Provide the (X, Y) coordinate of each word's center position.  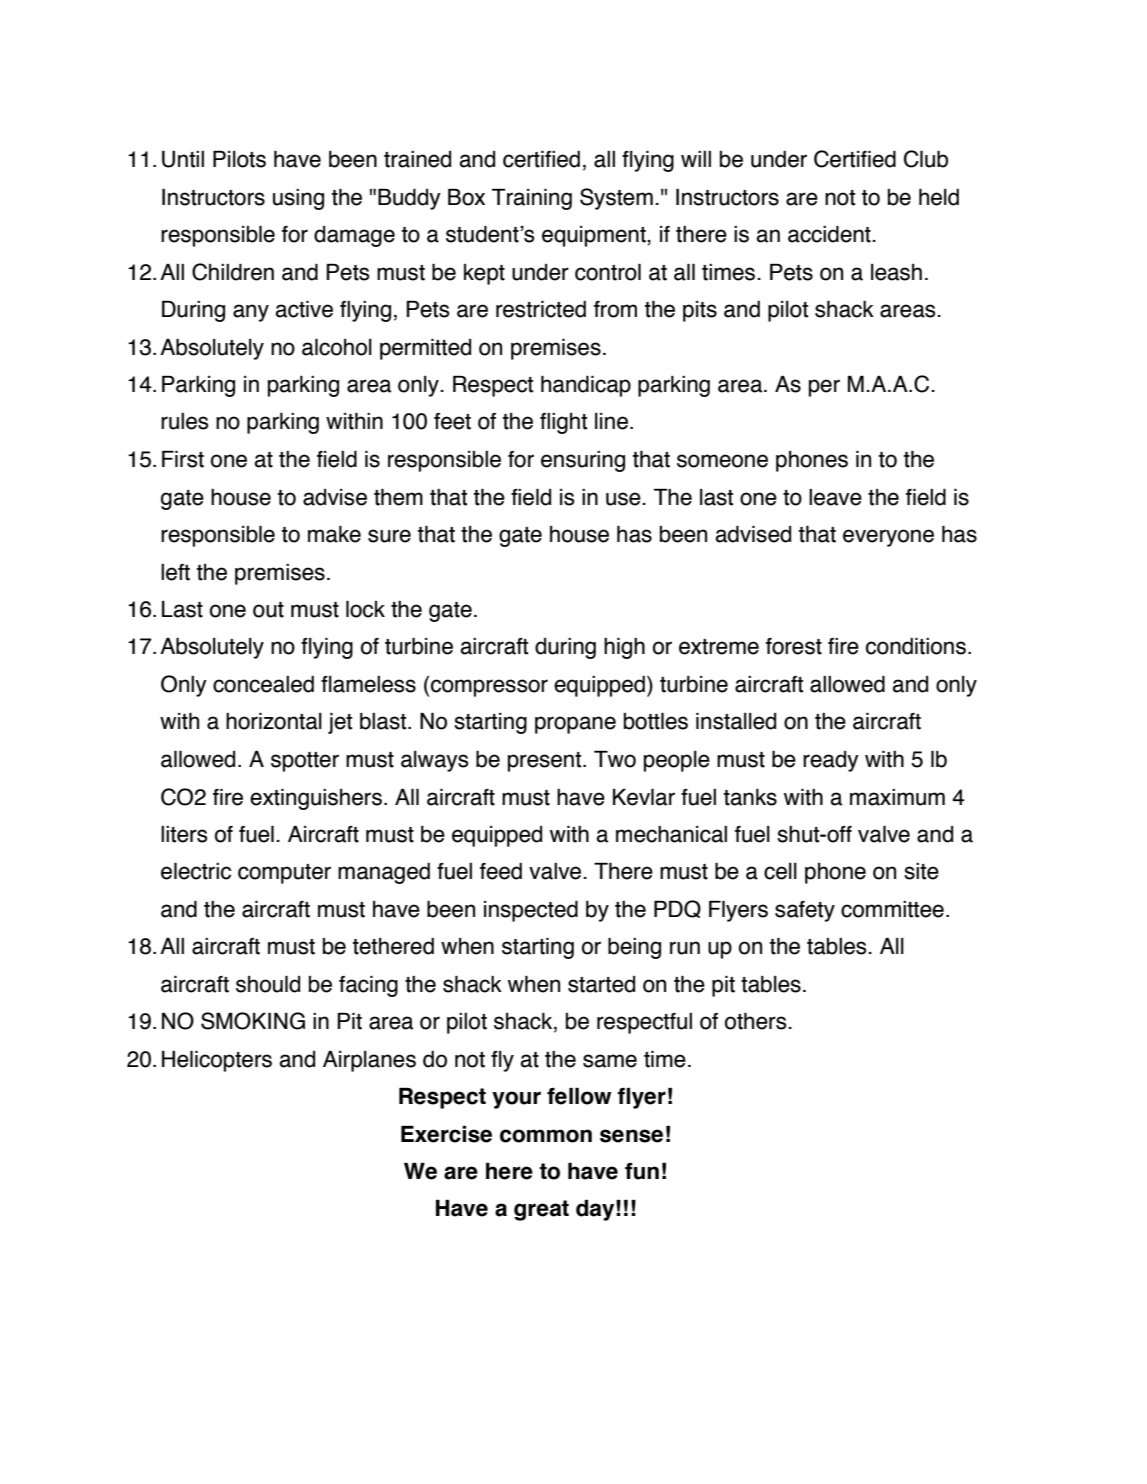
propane (575, 725)
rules (185, 421)
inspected (531, 911)
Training (532, 199)
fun (642, 1171)
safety (805, 911)
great (541, 1210)
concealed (263, 684)
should (268, 984)
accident (830, 234)
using (298, 199)
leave (835, 497)
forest (794, 646)
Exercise (446, 1134)
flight (563, 423)
